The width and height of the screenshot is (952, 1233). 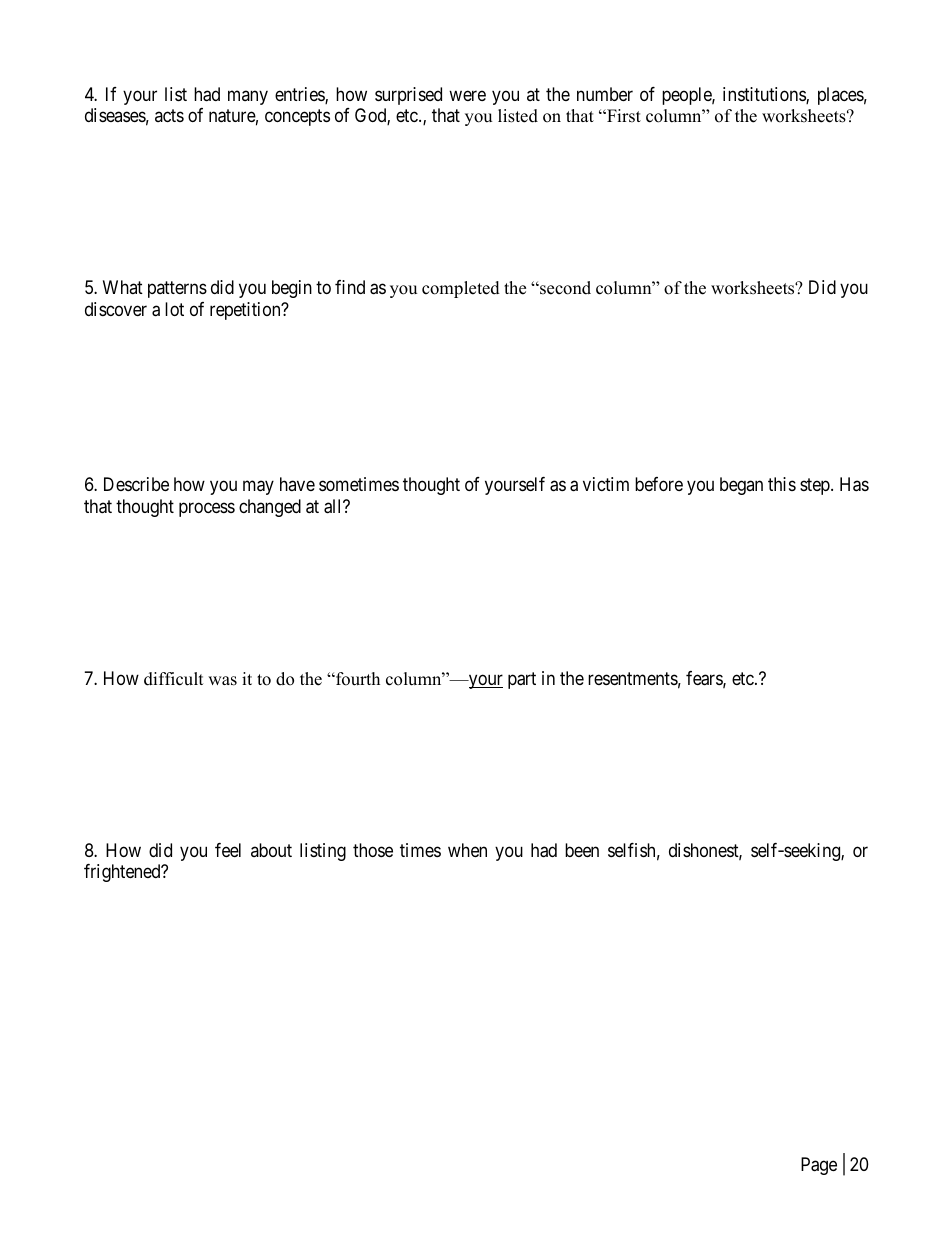 I want to click on victim, so click(x=606, y=484).
